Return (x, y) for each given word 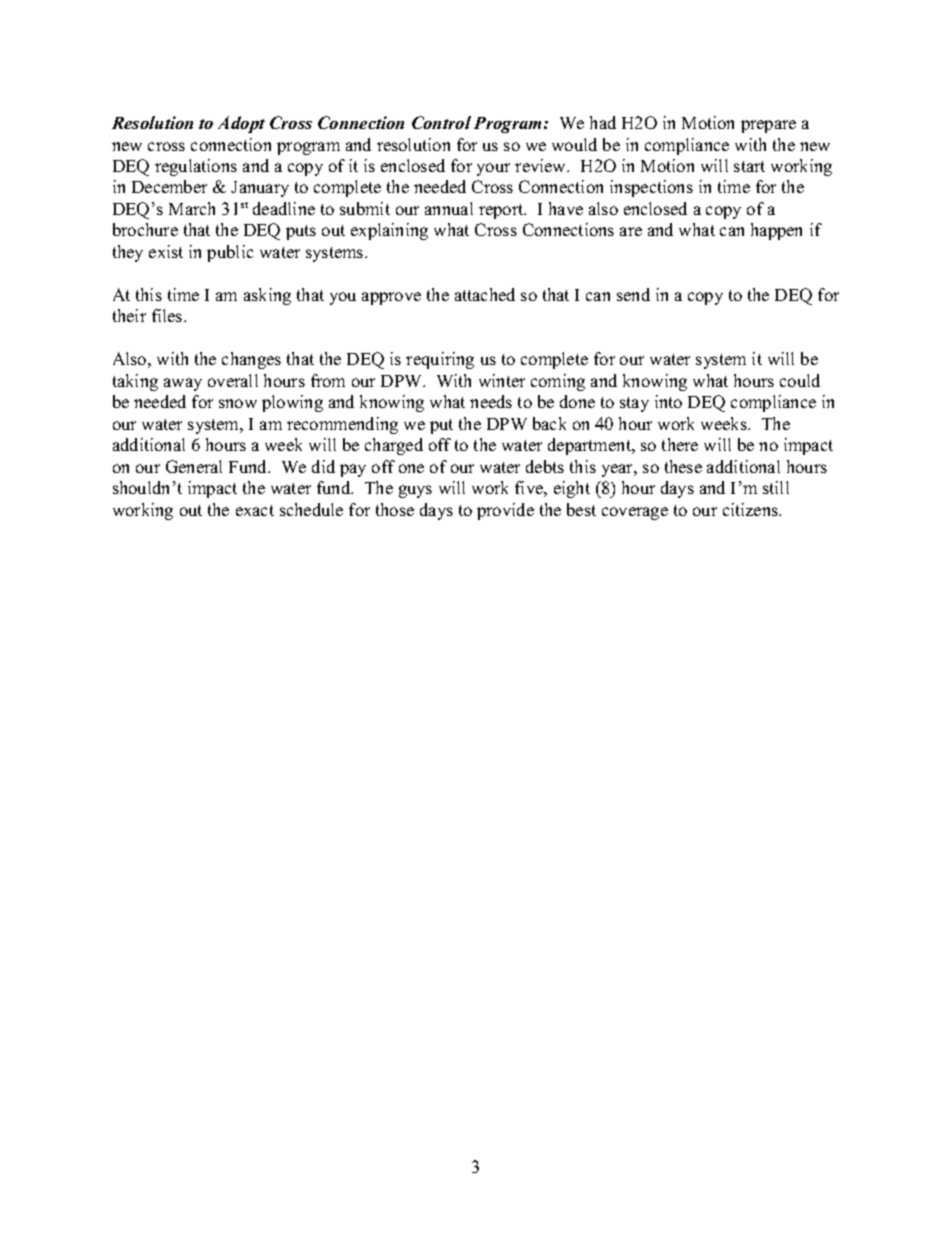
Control (441, 122)
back (549, 423)
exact (255, 510)
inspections (651, 188)
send (633, 294)
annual (449, 208)
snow (238, 403)
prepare (768, 126)
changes (251, 360)
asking (267, 296)
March (192, 208)
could (800, 380)
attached (485, 294)
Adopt (241, 124)
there (680, 444)
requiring (440, 360)
